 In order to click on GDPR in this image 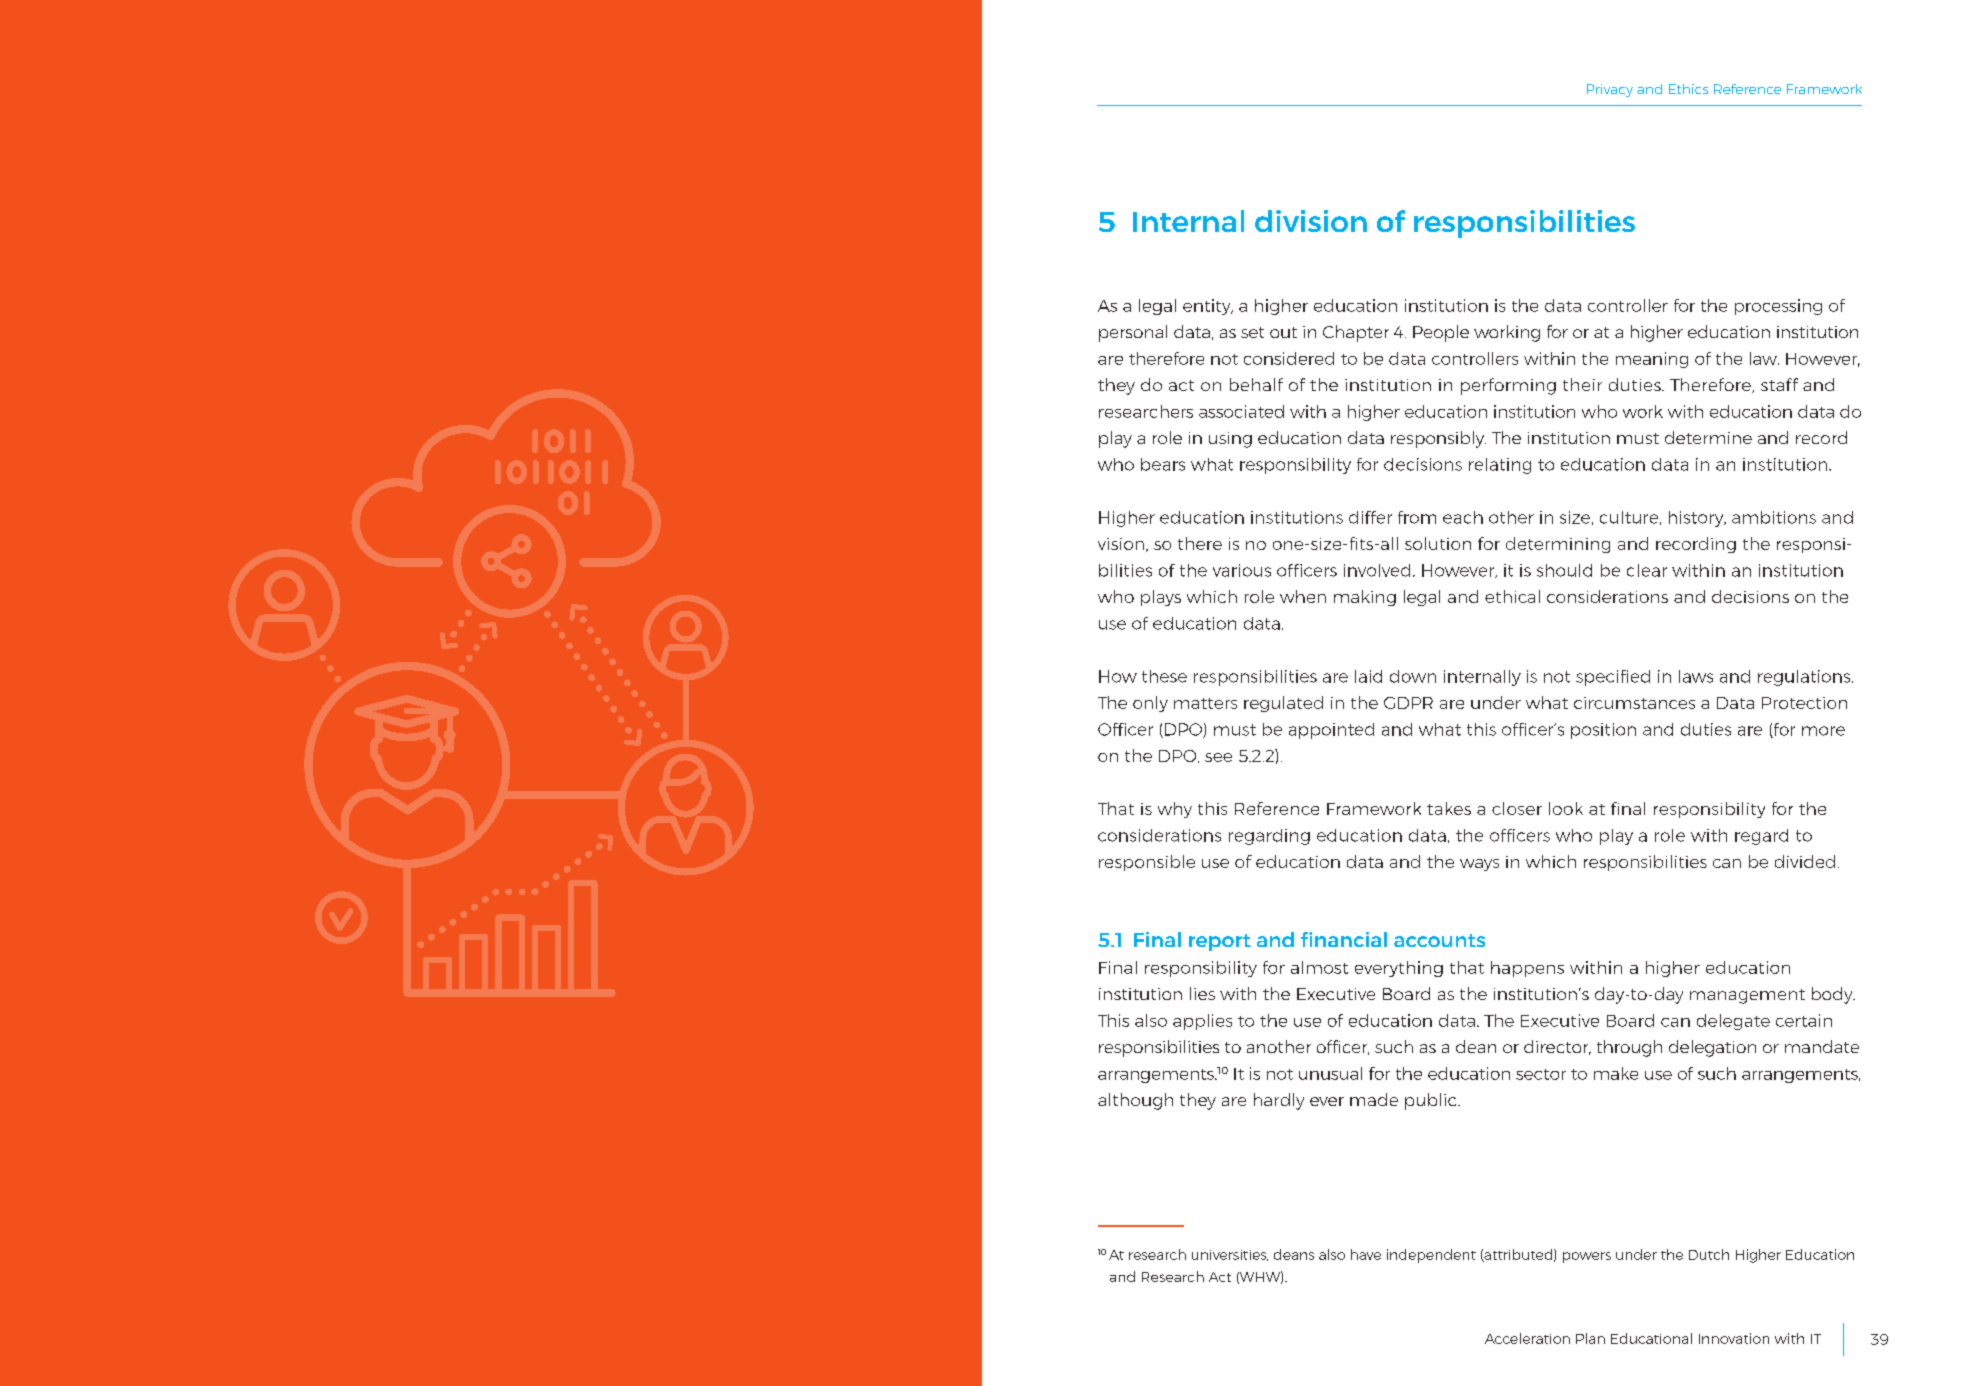, I will do `click(1408, 703)`.
